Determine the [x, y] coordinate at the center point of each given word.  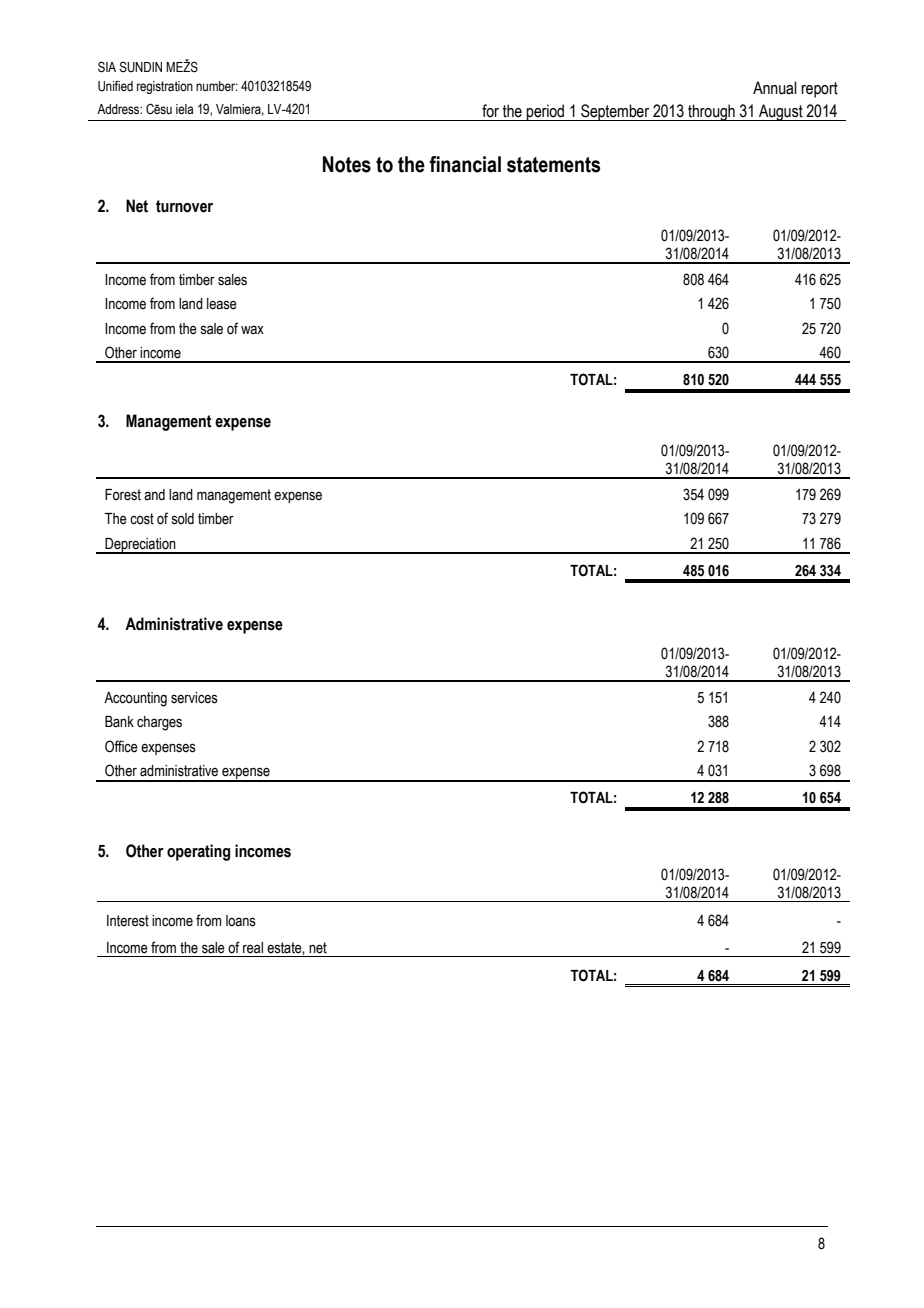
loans [241, 921]
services [194, 698]
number [217, 86]
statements [554, 165]
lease [222, 304]
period [546, 112]
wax [252, 329]
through [711, 112]
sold [183, 519]
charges [159, 723]
